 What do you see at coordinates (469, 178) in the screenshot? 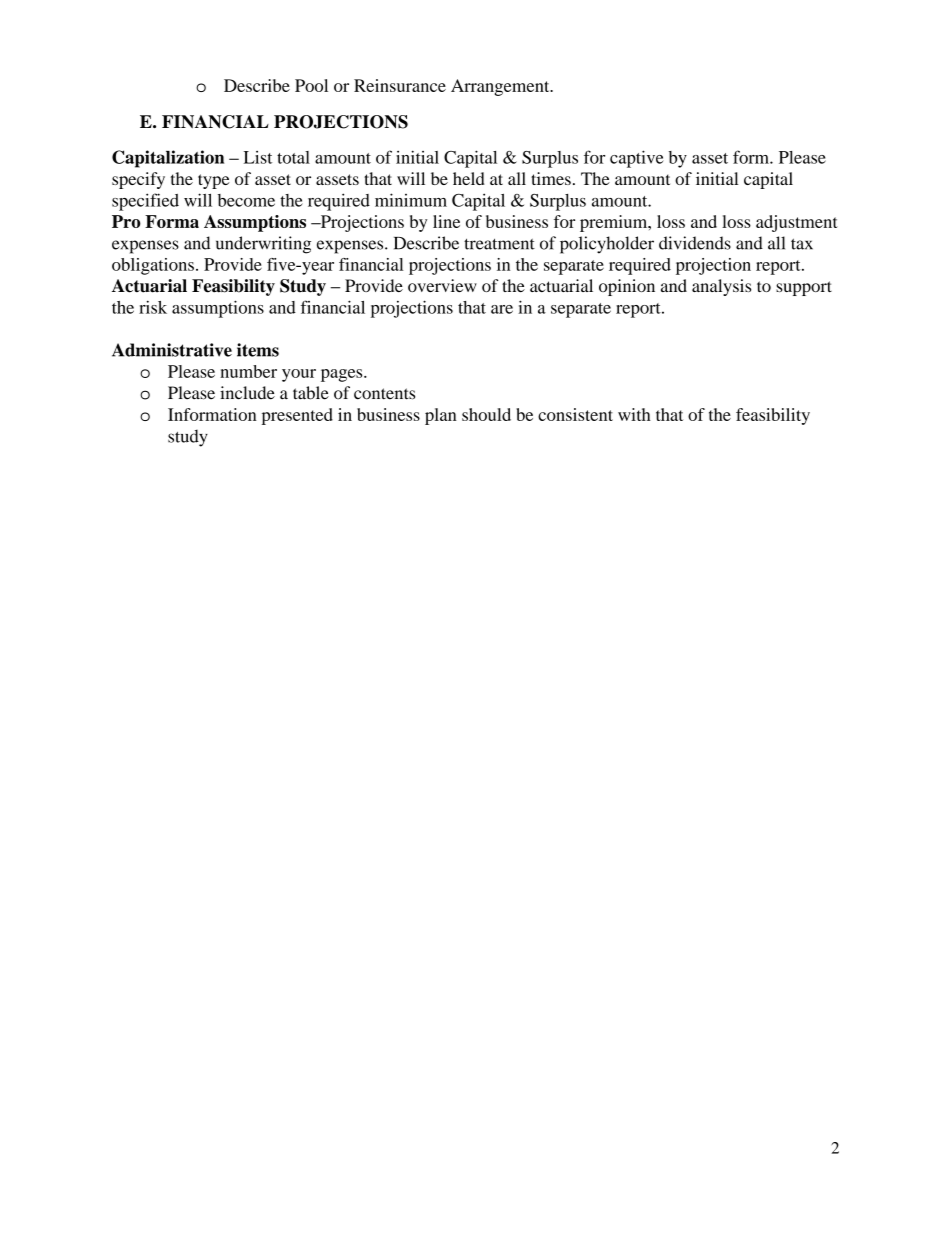
I see `held` at bounding box center [469, 178].
